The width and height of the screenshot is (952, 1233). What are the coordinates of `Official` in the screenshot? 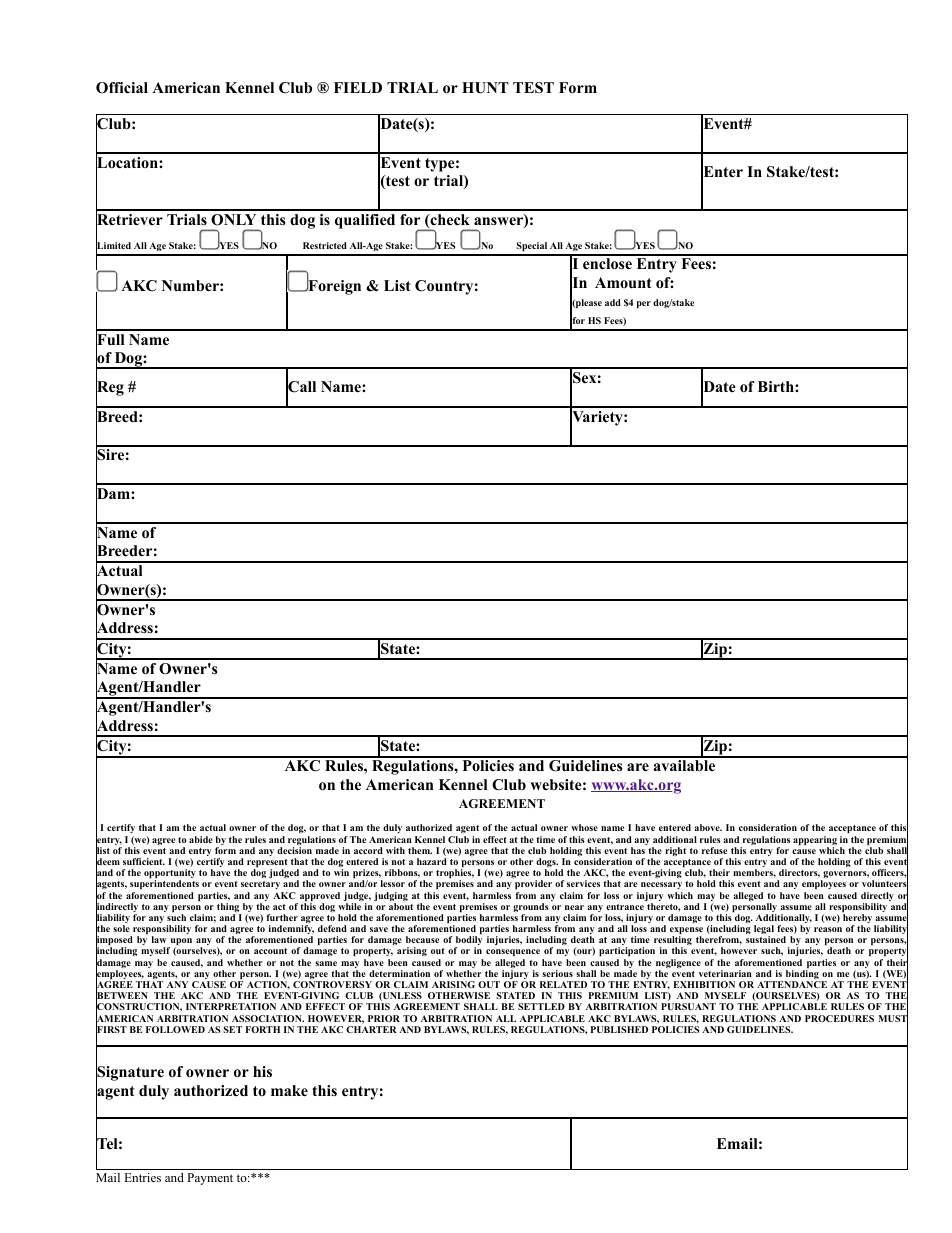 It's located at (122, 88).
